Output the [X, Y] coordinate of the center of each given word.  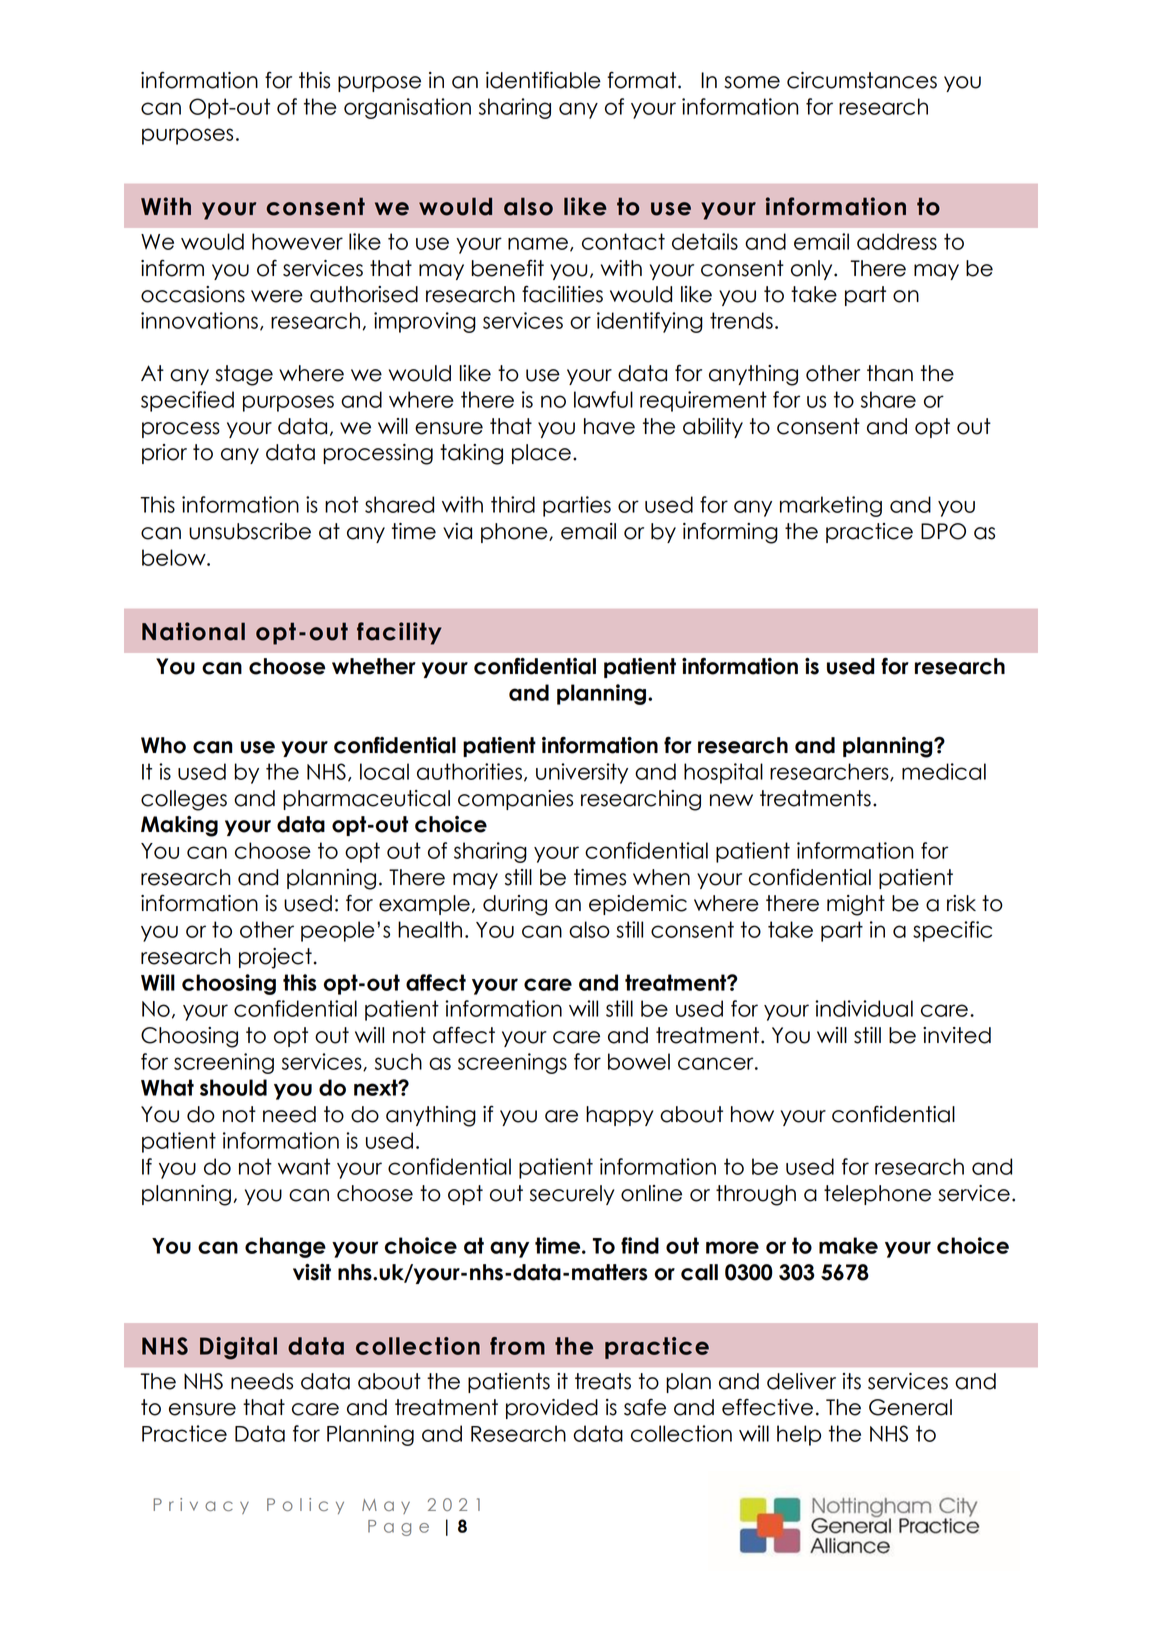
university [582, 773]
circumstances [862, 80]
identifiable [543, 80]
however [297, 241]
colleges [184, 800]
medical [944, 771]
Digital [238, 1348]
